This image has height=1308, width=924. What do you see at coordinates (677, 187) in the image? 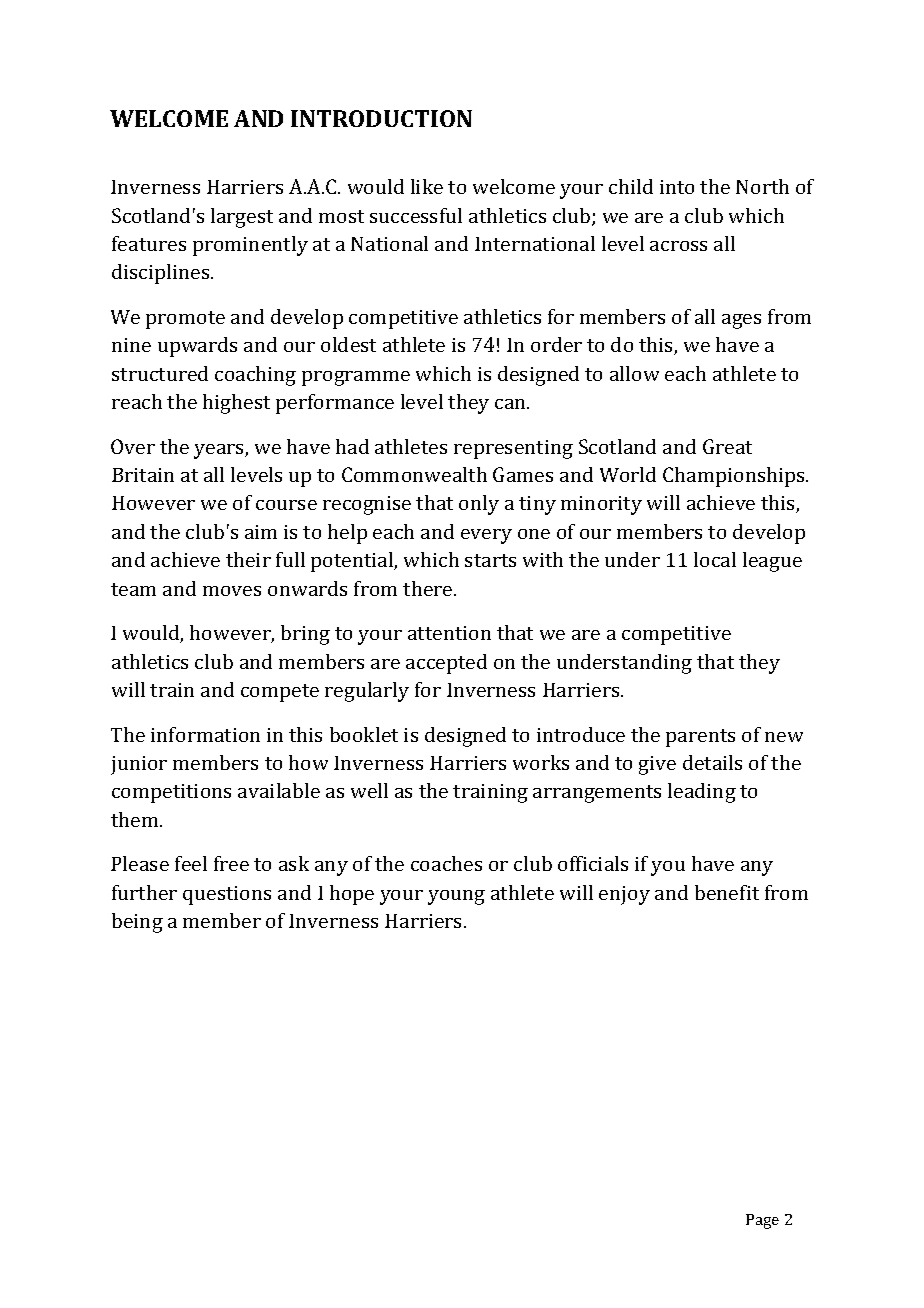
I see `into` at bounding box center [677, 187].
